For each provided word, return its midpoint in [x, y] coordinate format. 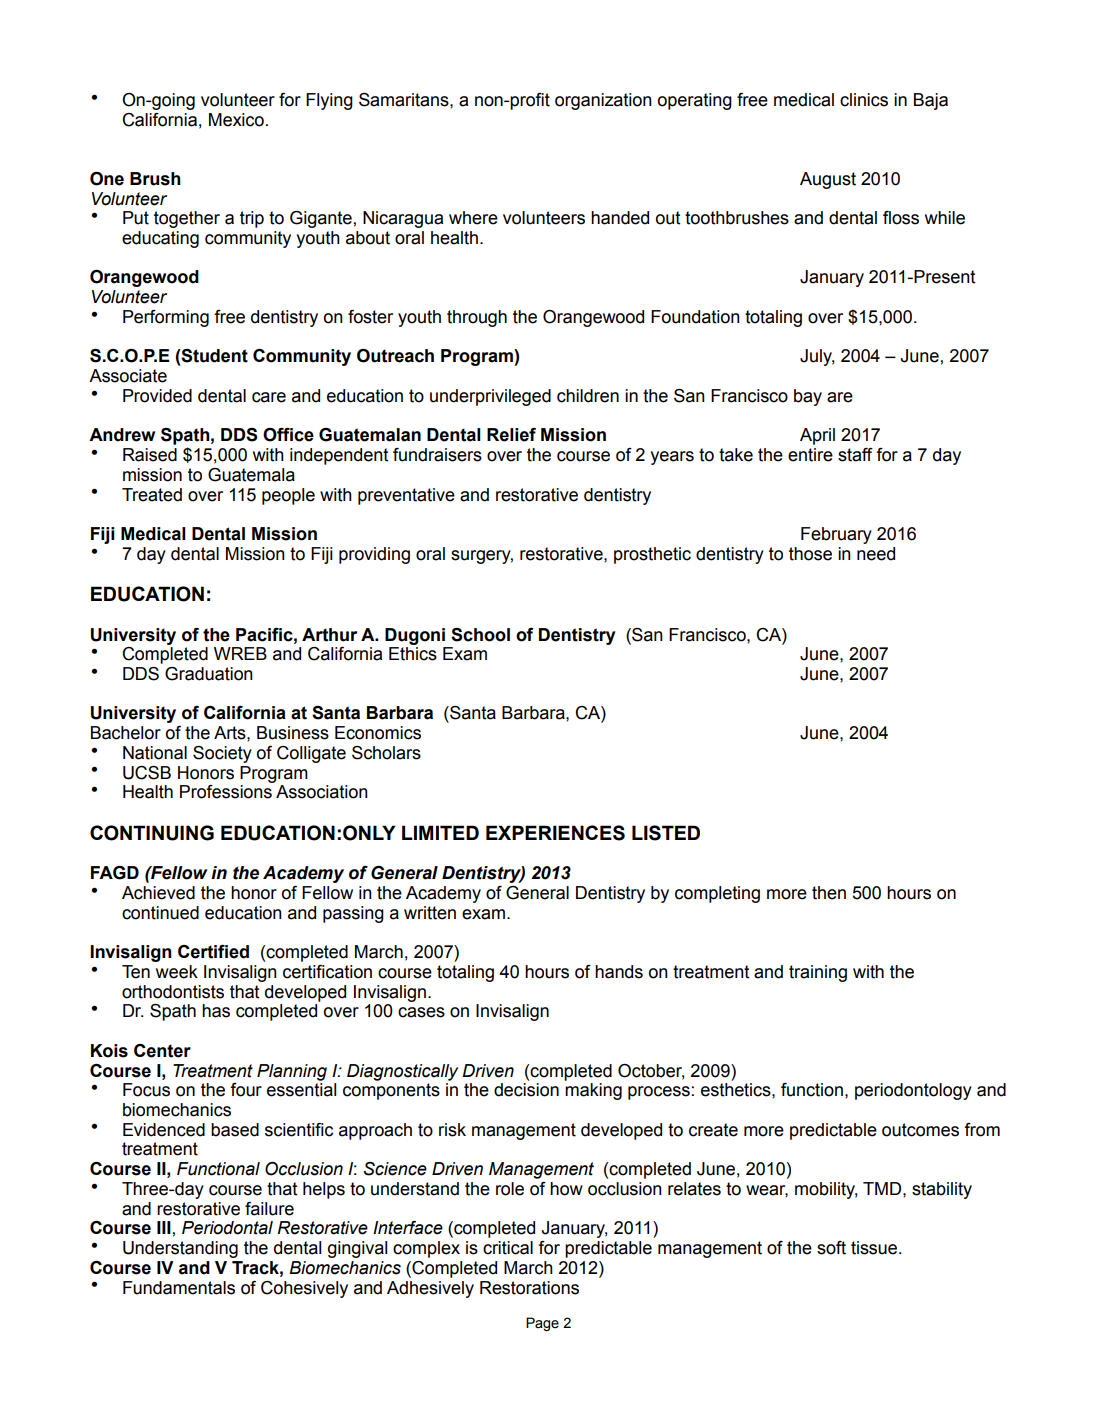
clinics [864, 100]
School [480, 635]
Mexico [236, 120]
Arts [231, 733]
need [876, 554]
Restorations [529, 1288]
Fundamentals [179, 1288]
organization [603, 101]
